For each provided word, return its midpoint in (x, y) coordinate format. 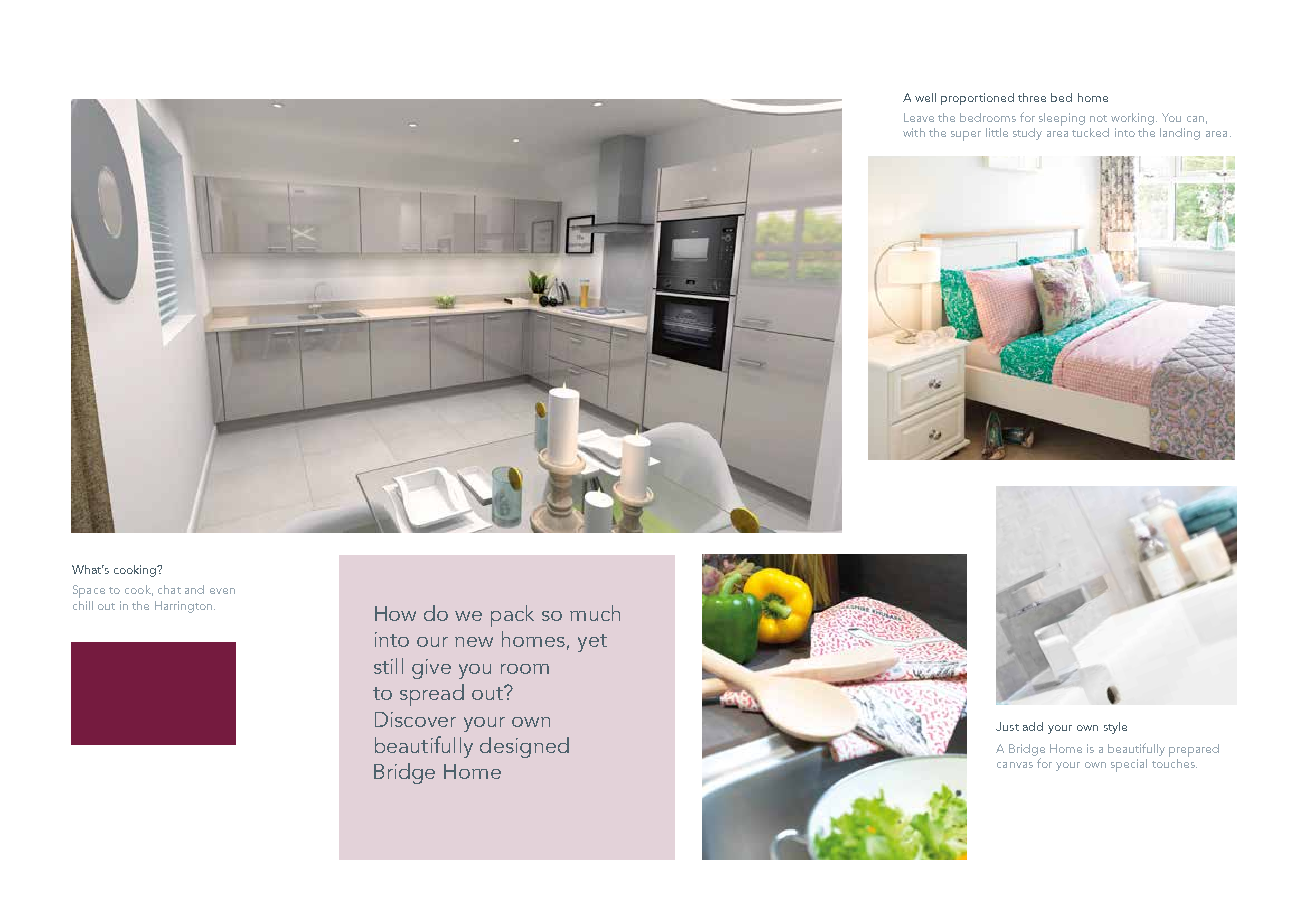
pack (512, 616)
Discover (415, 719)
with (914, 132)
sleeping (1062, 119)
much (595, 613)
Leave (919, 117)
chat (169, 589)
